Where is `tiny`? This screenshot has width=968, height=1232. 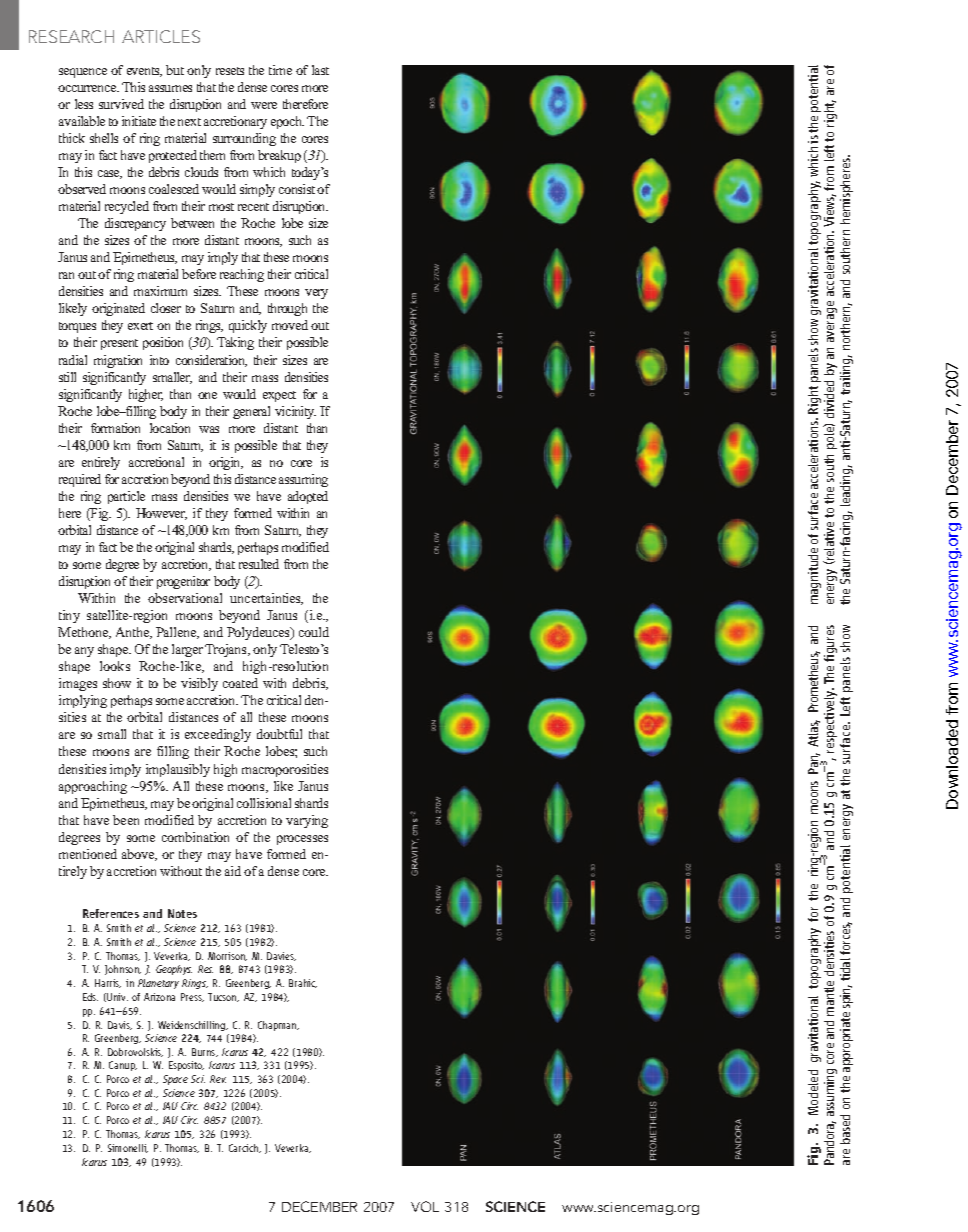 tiny is located at coordinates (69, 616).
